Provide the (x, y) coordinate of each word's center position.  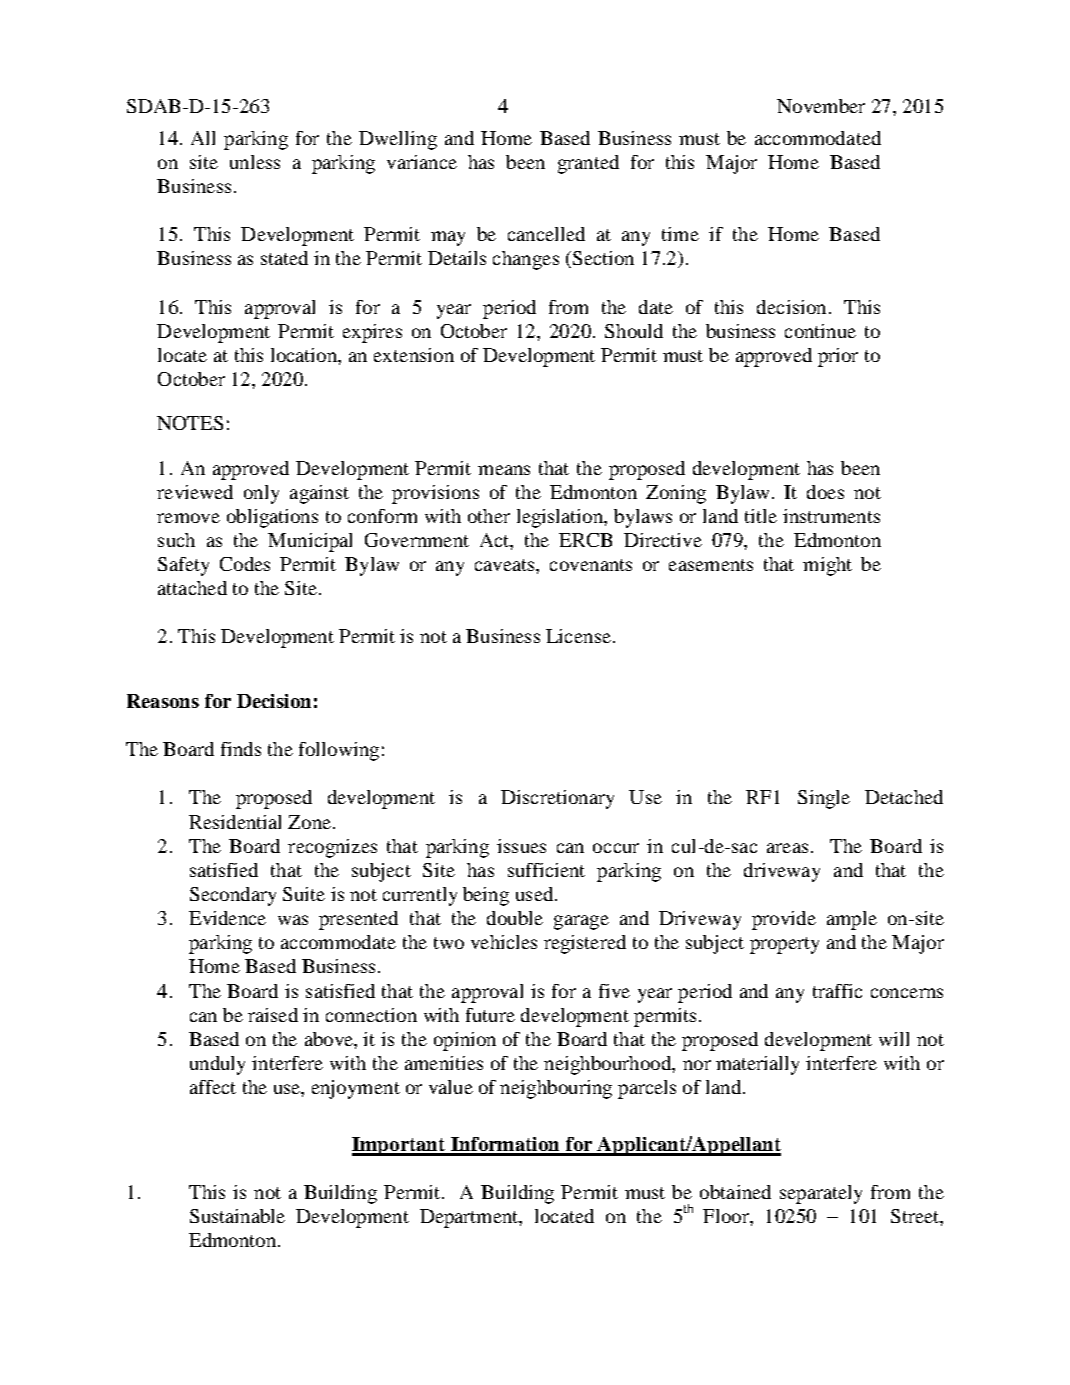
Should (634, 331)
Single (824, 799)
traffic (837, 991)
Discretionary (557, 799)
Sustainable (237, 1216)
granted (588, 164)
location (305, 355)
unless (255, 162)
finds (241, 749)
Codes (245, 564)
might (827, 566)
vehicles (504, 942)
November (821, 106)
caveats (506, 565)
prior (838, 357)
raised (273, 1015)
